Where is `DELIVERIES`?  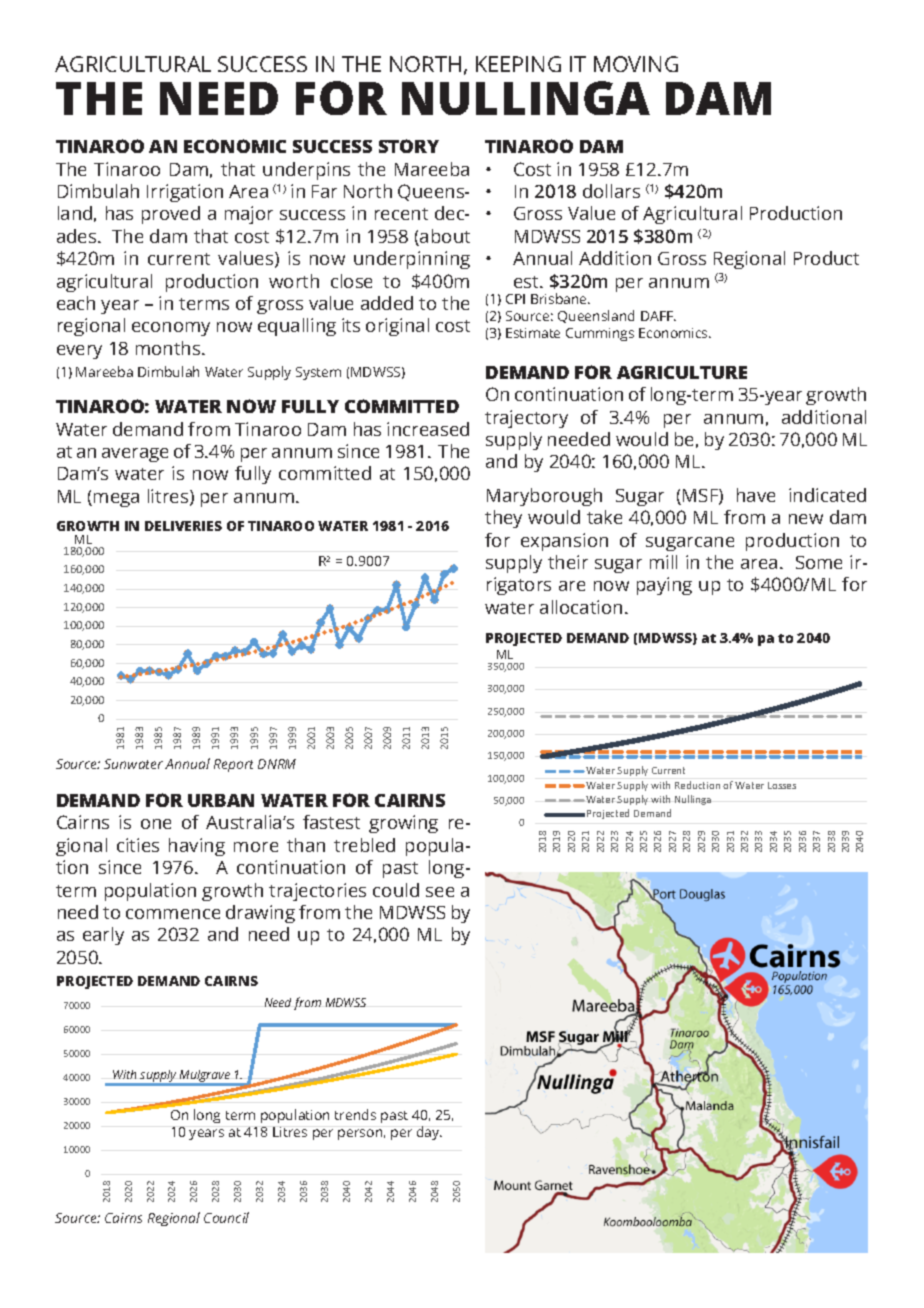
DELIVERIES is located at coordinates (183, 526).
